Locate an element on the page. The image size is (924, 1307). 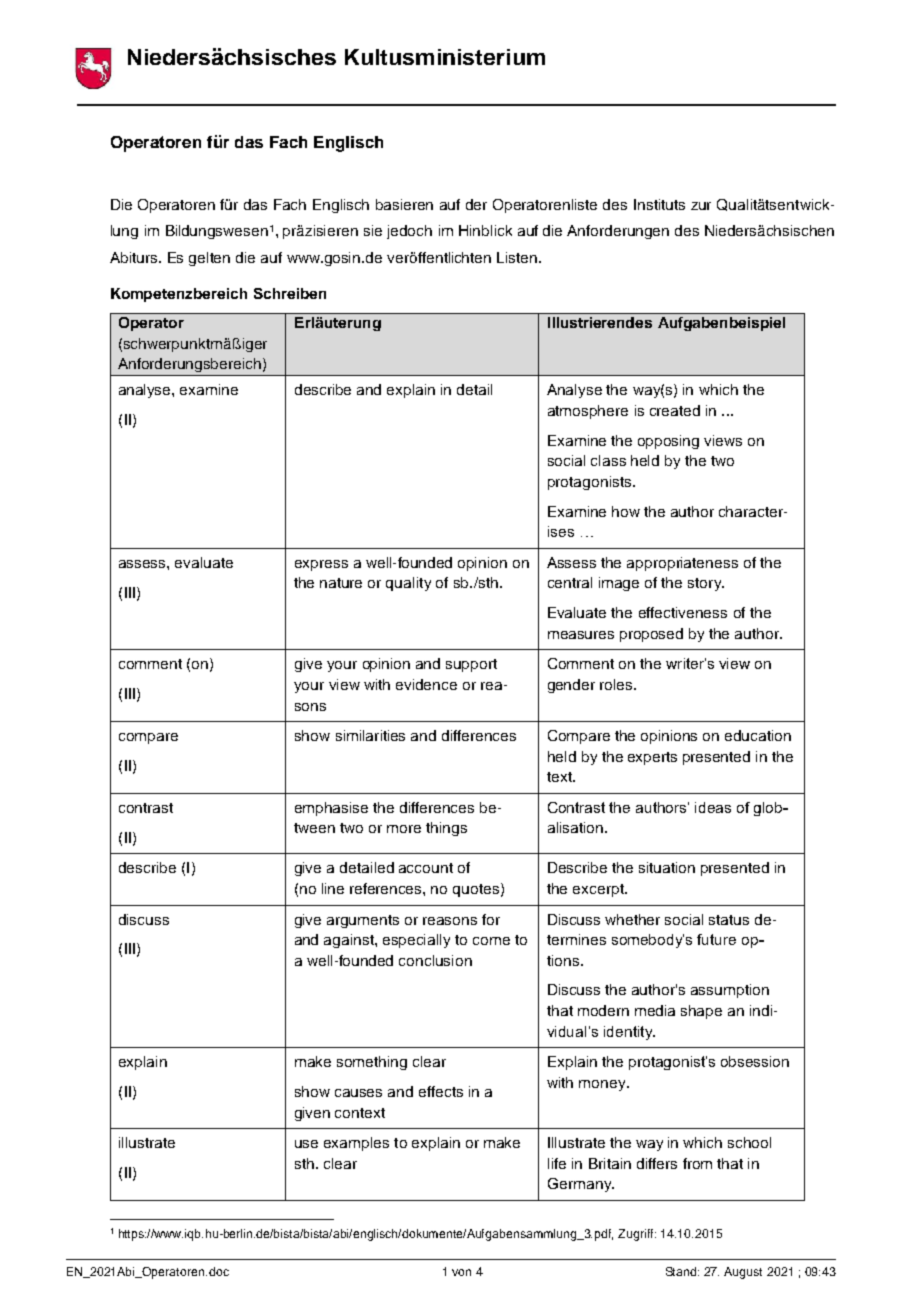
something is located at coordinates (372, 1063).
